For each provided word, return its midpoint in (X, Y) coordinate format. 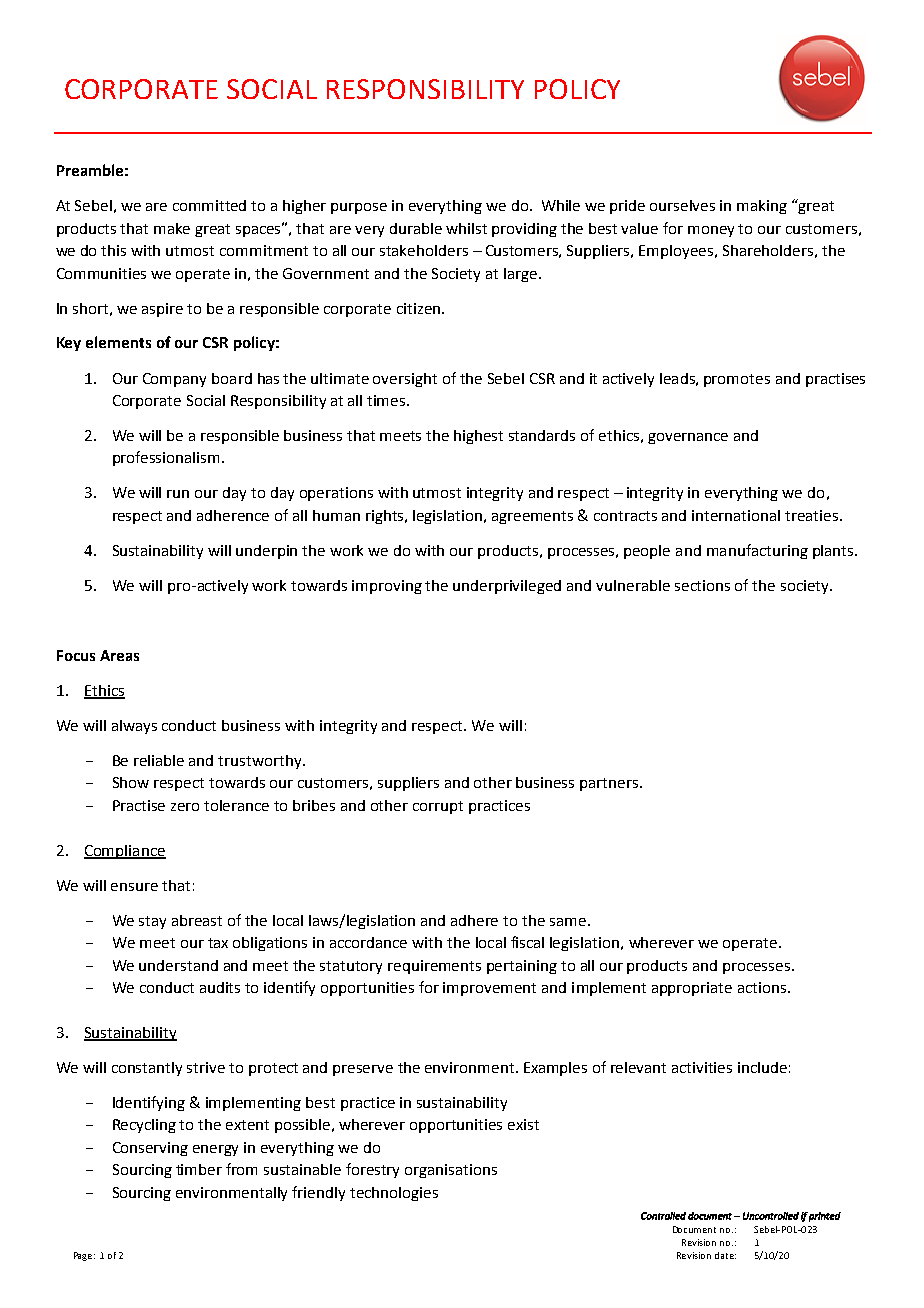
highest (478, 437)
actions (763, 987)
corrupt (438, 807)
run (178, 494)
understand (178, 965)
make (172, 228)
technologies (394, 1194)
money (711, 231)
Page (84, 1256)
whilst (466, 228)
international (736, 515)
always (134, 727)
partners (609, 784)
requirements (434, 967)
